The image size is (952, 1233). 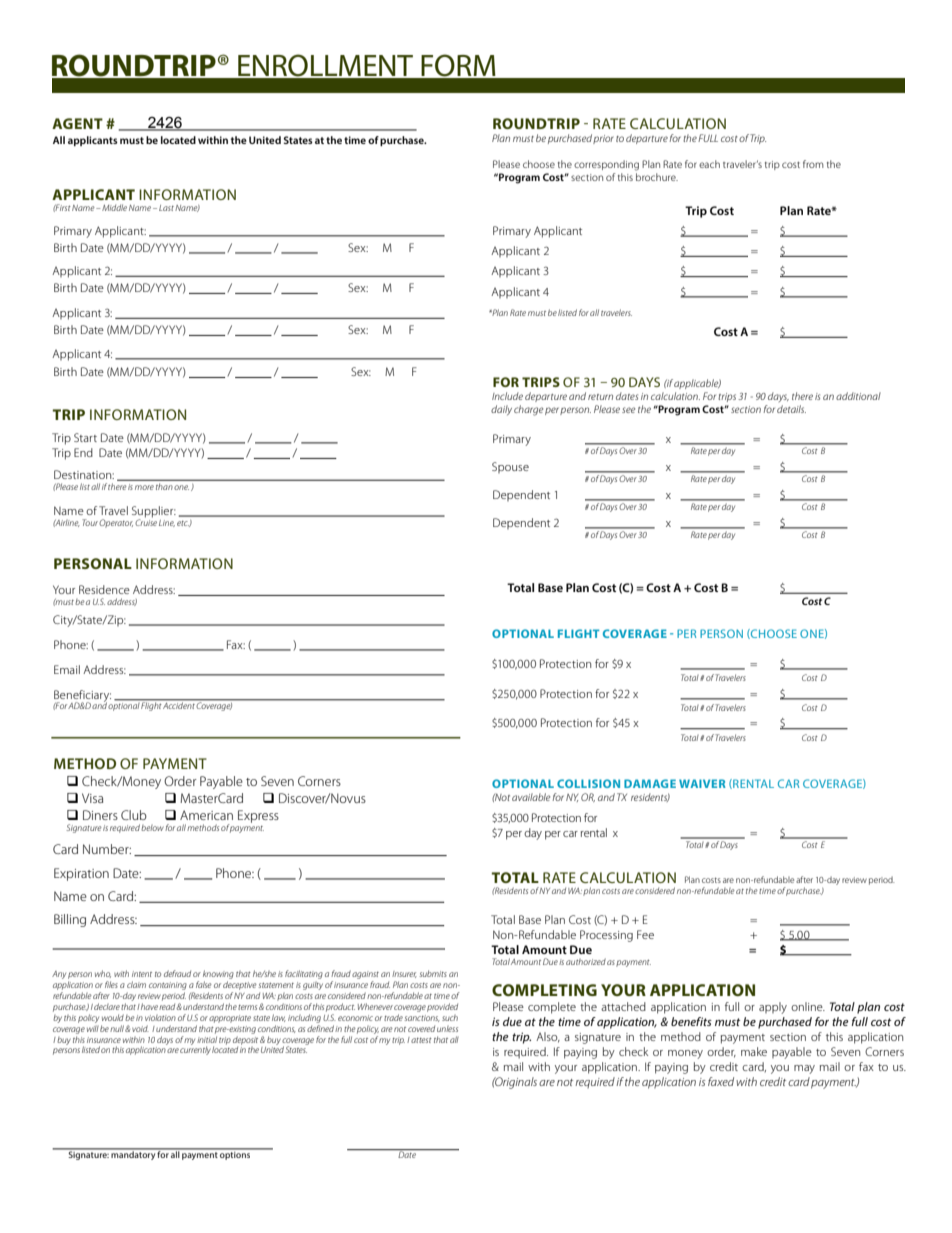 What do you see at coordinates (603, 139) in the screenshot?
I see `prior` at bounding box center [603, 139].
